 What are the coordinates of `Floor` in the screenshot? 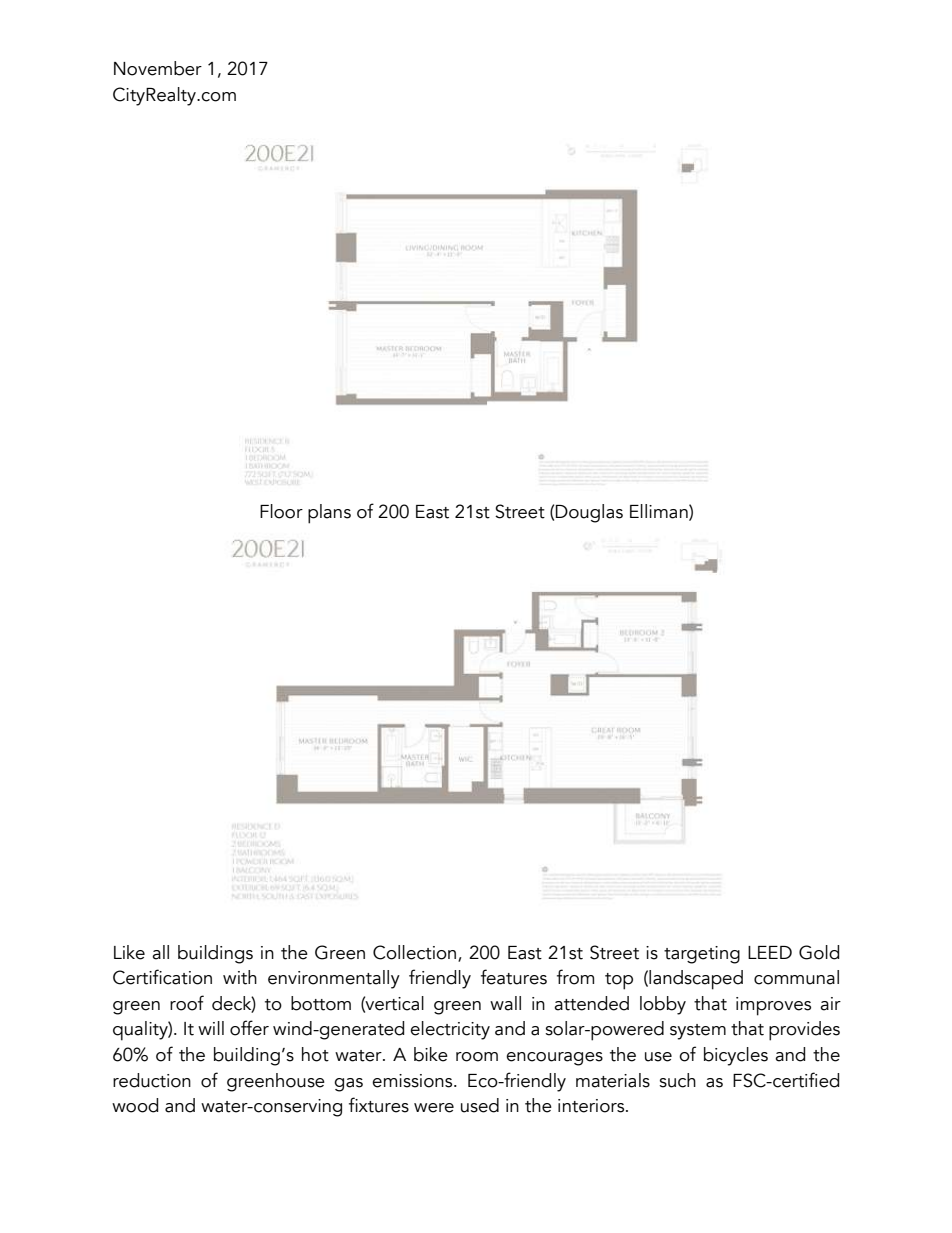 It's located at (281, 511).
